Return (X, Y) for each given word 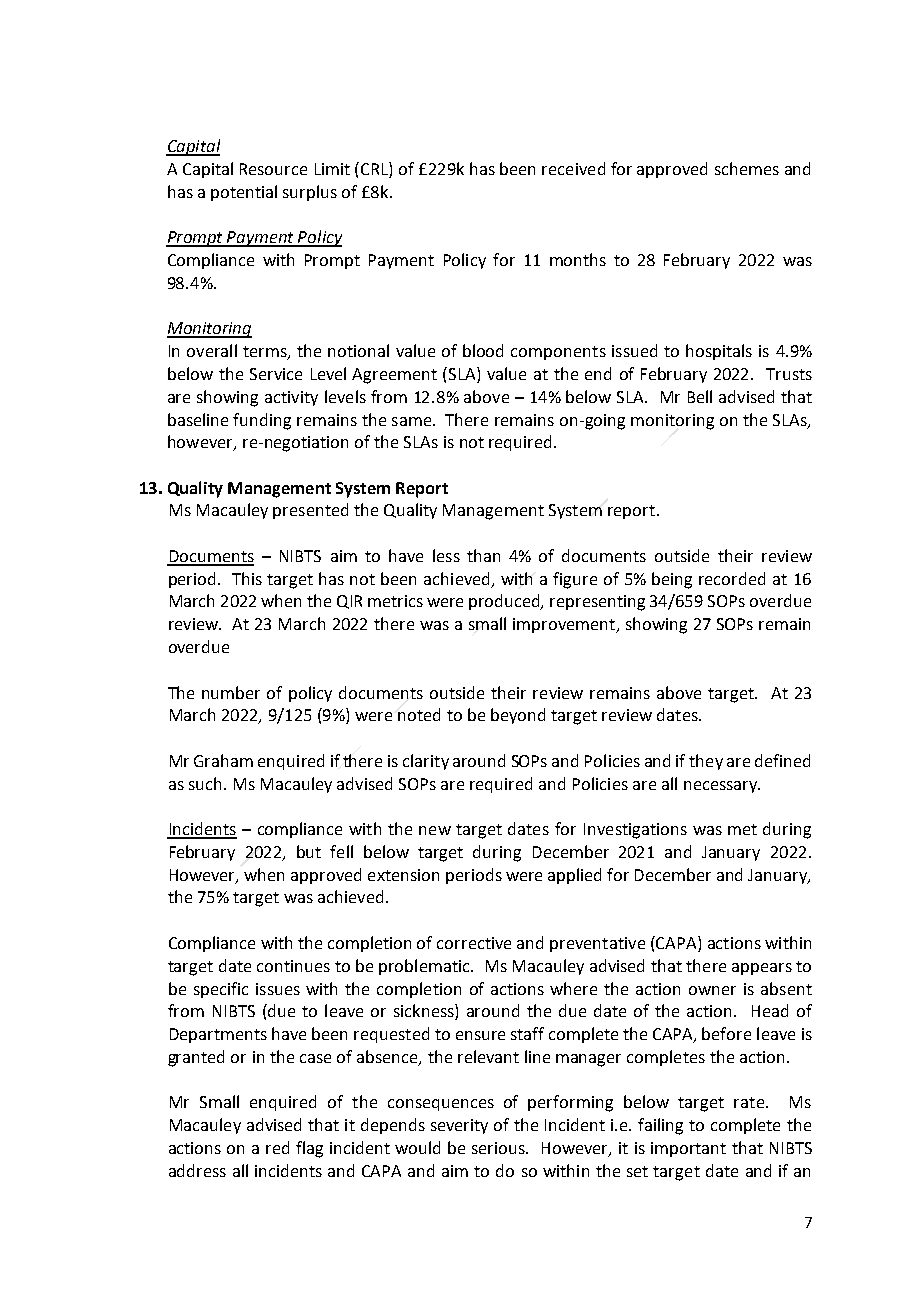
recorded (732, 578)
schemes (747, 168)
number (231, 692)
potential (244, 193)
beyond (518, 716)
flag (309, 1149)
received (573, 168)
